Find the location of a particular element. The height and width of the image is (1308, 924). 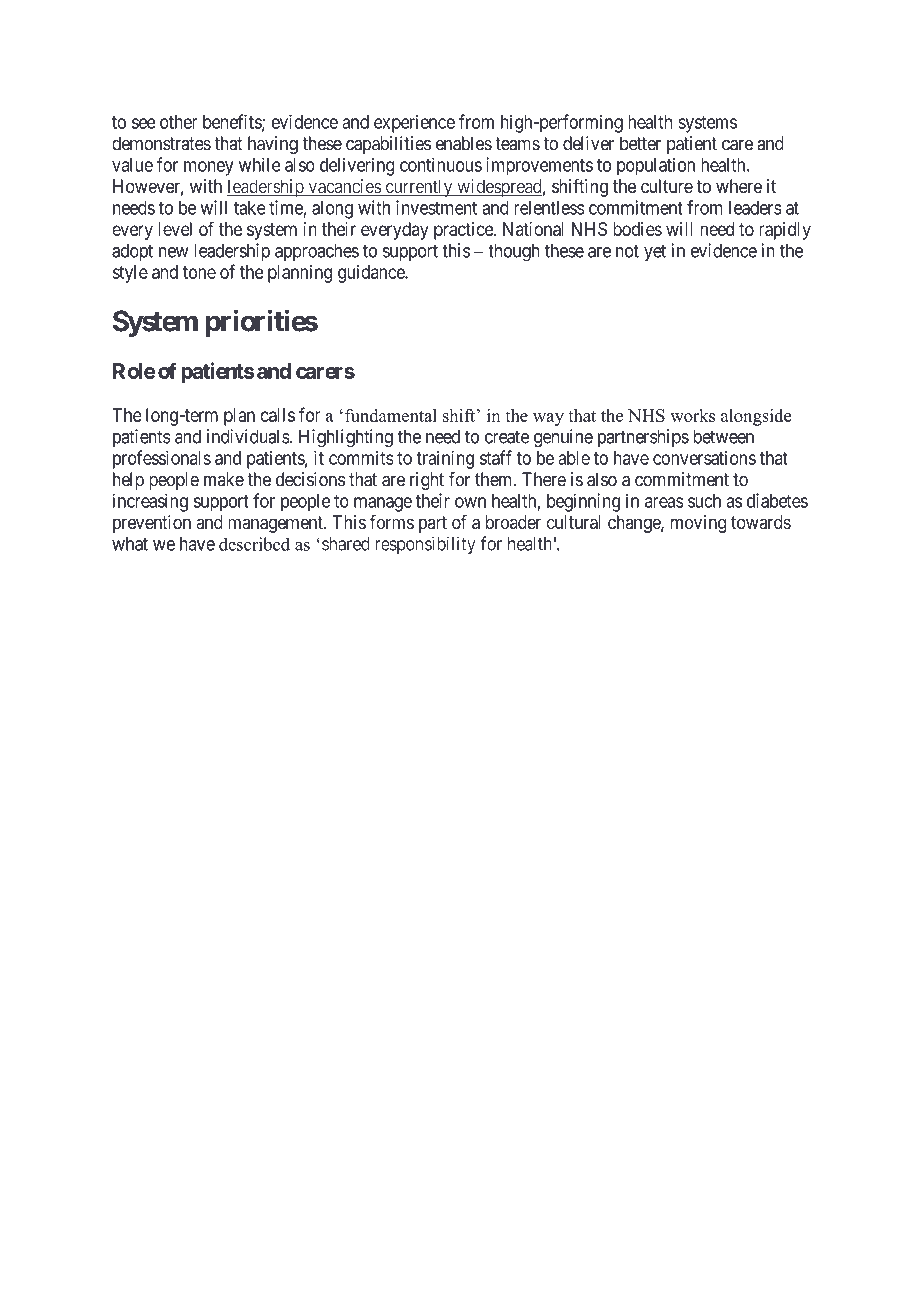

responsibility is located at coordinates (425, 545).
